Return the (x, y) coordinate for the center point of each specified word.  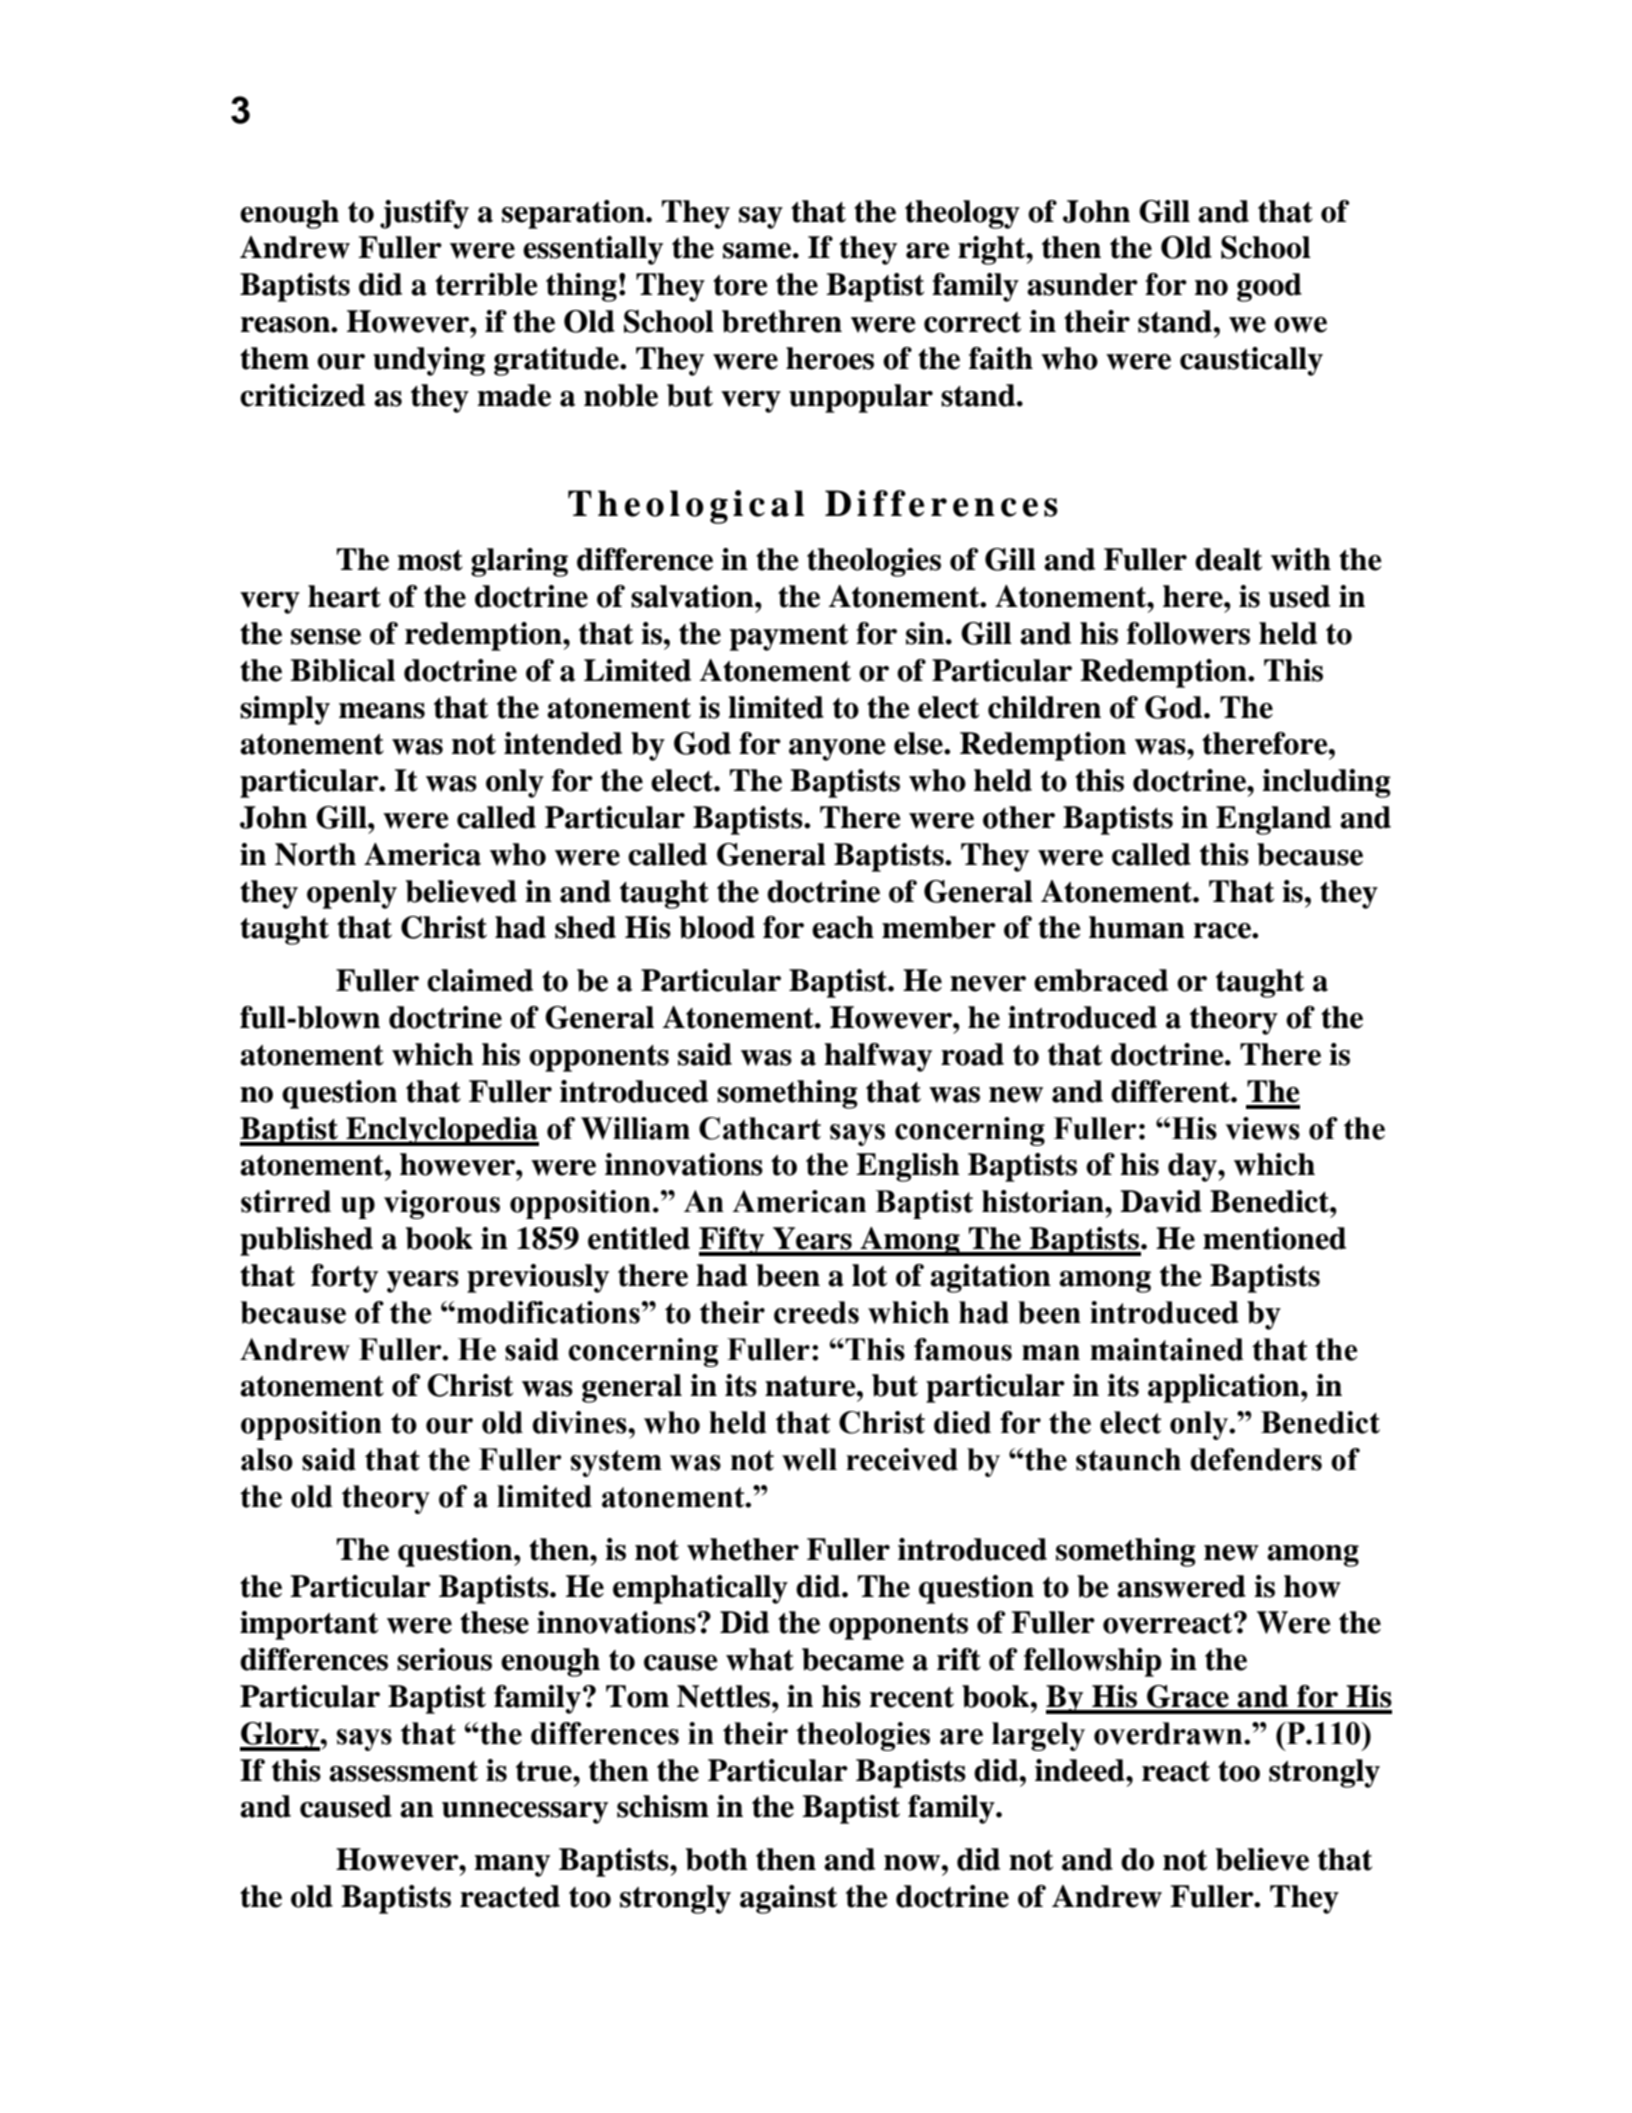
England (1273, 820)
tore (740, 285)
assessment (403, 1771)
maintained (1167, 1349)
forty (344, 1278)
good (1269, 287)
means (382, 711)
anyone (837, 750)
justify (424, 214)
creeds (816, 1312)
